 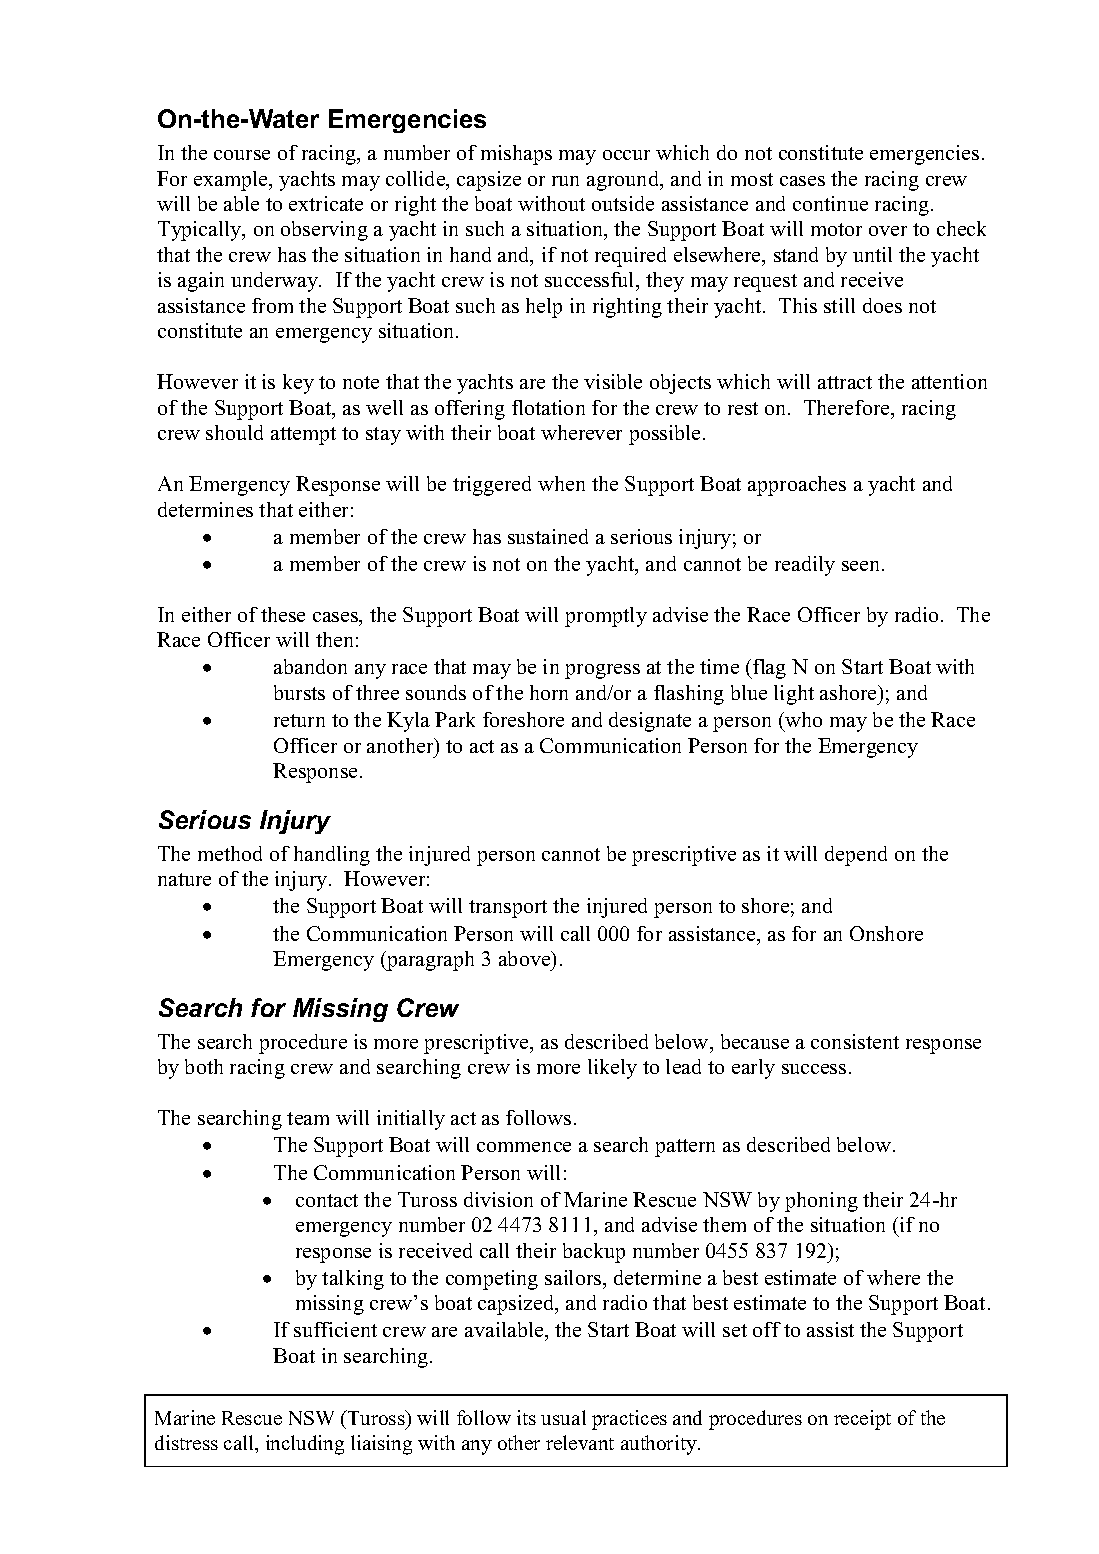 I want to click on consistent, so click(x=855, y=1041).
